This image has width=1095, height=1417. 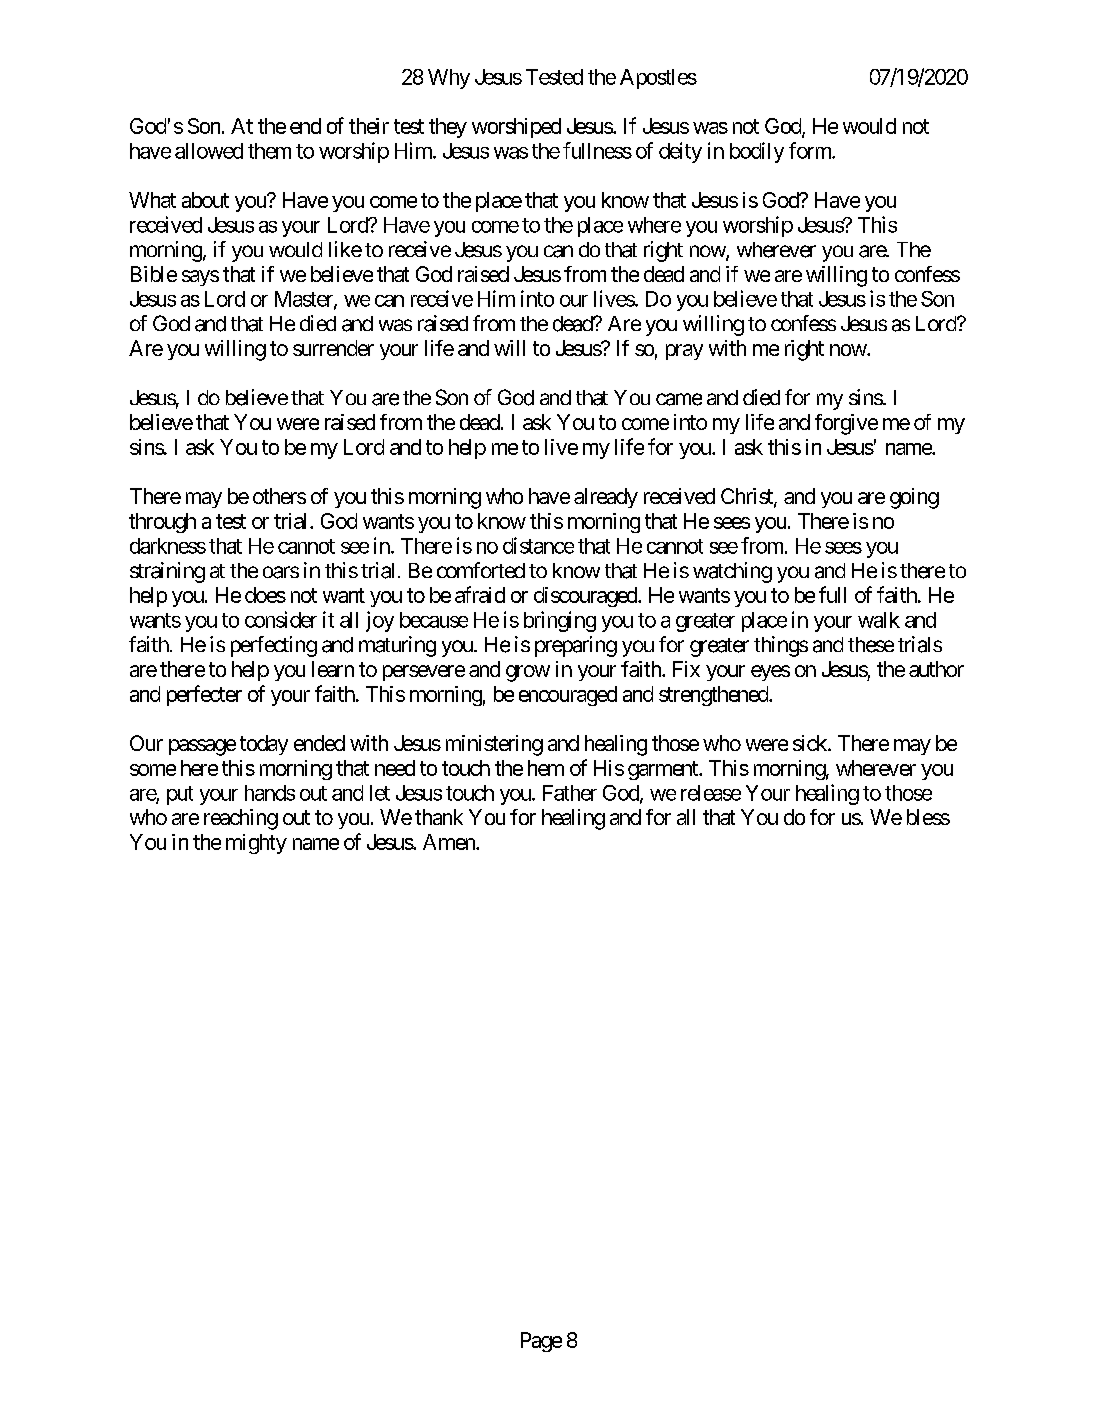 I want to click on Father, so click(x=570, y=793).
